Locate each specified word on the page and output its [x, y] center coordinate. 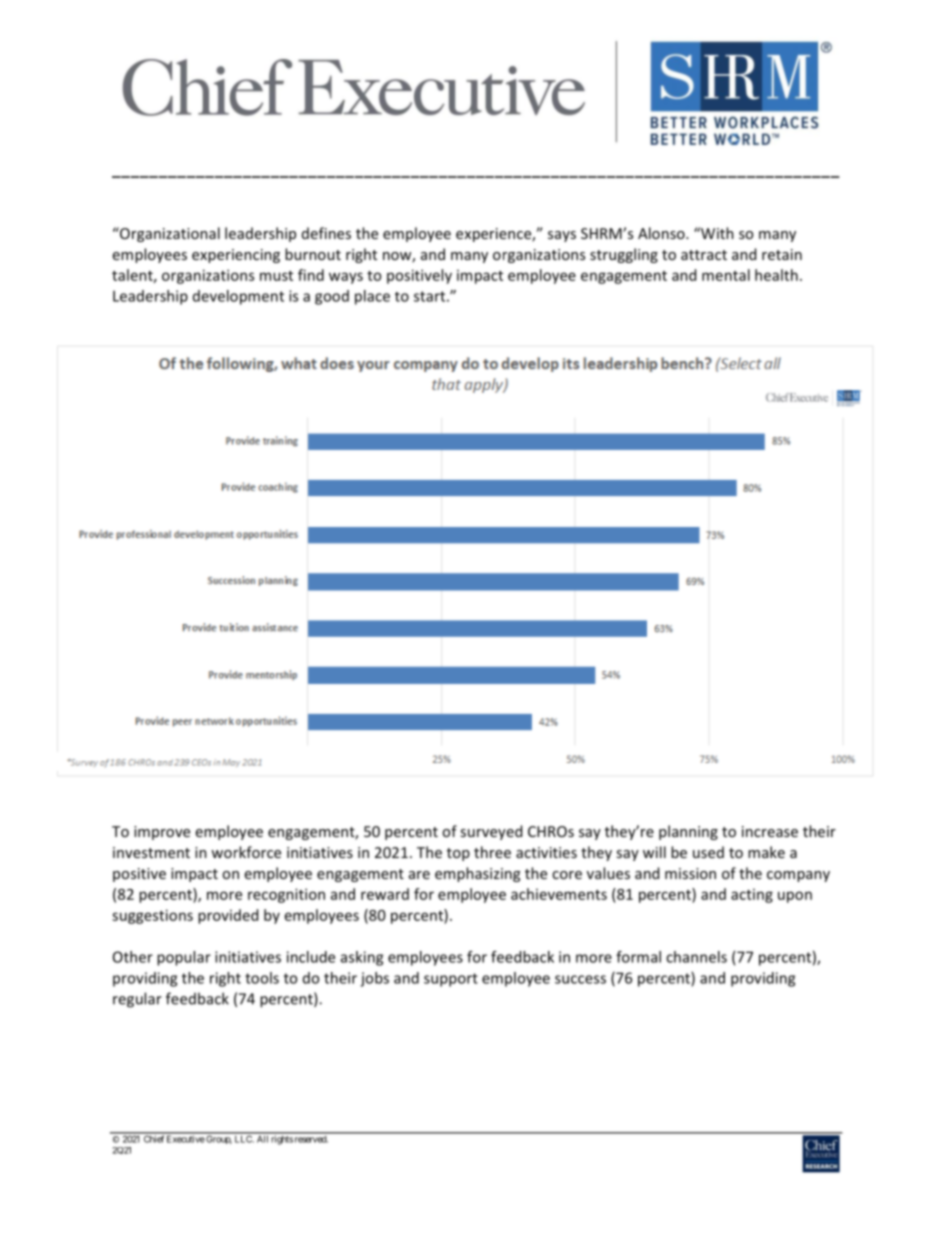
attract [704, 255]
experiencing [236, 256]
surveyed [491, 832]
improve [162, 833]
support [451, 980]
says [562, 236]
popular [184, 958]
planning [688, 832]
